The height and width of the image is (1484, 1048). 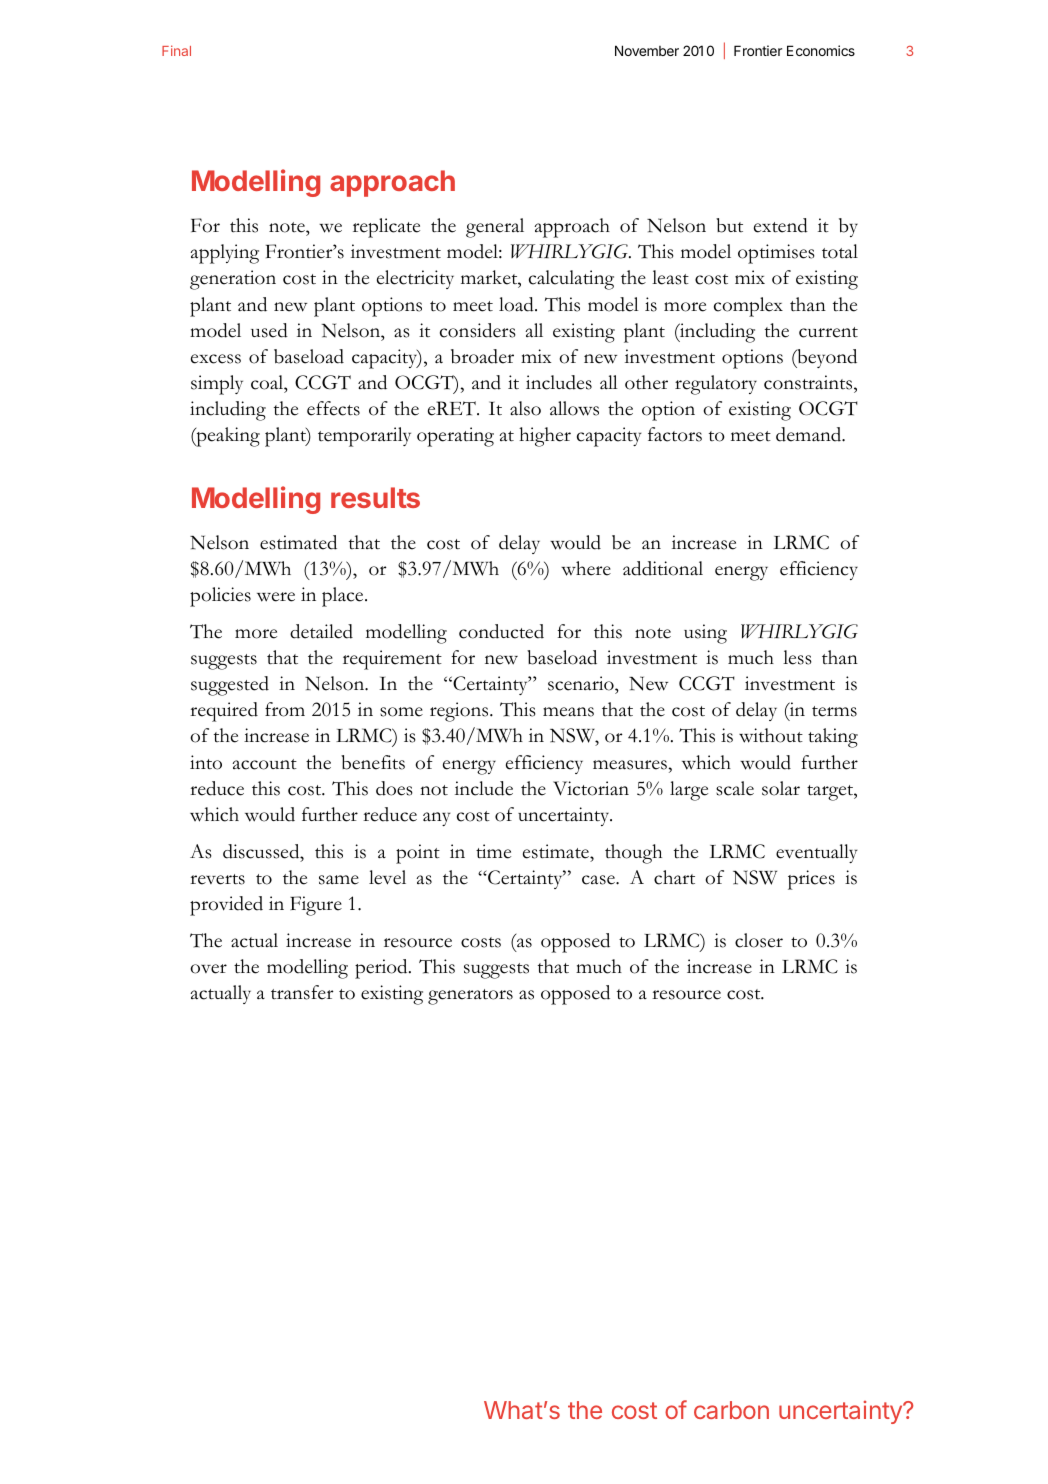 What do you see at coordinates (470, 997) in the image?
I see `generators` at bounding box center [470, 997].
